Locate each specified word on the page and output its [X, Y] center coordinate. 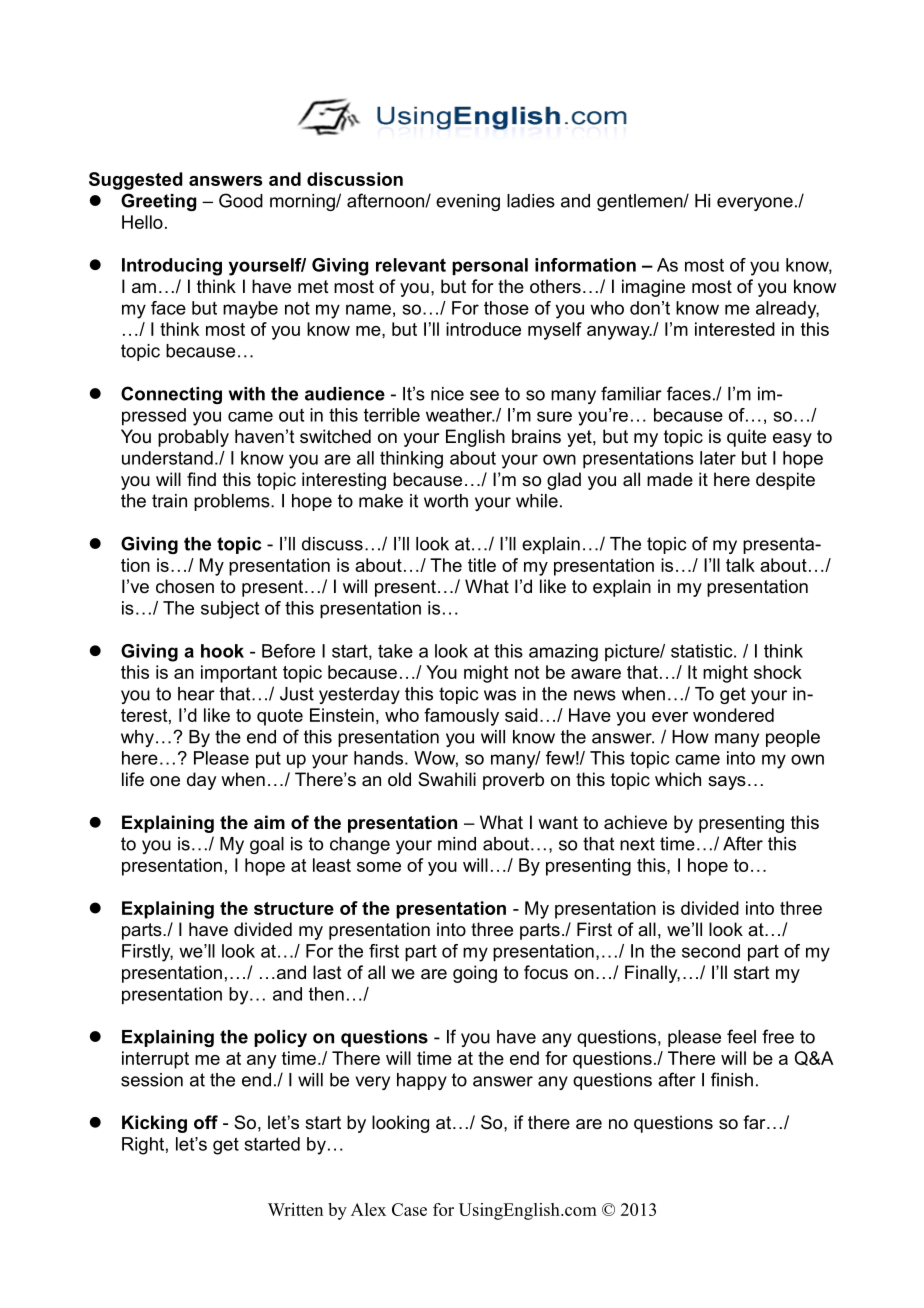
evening [468, 202]
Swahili [447, 779]
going [475, 974]
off [206, 1122]
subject [230, 610]
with [247, 394]
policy [280, 1038]
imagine [653, 288]
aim [269, 822]
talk [740, 565]
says [727, 783]
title [482, 565]
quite [746, 438]
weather [460, 415]
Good [241, 200]
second [711, 951]
